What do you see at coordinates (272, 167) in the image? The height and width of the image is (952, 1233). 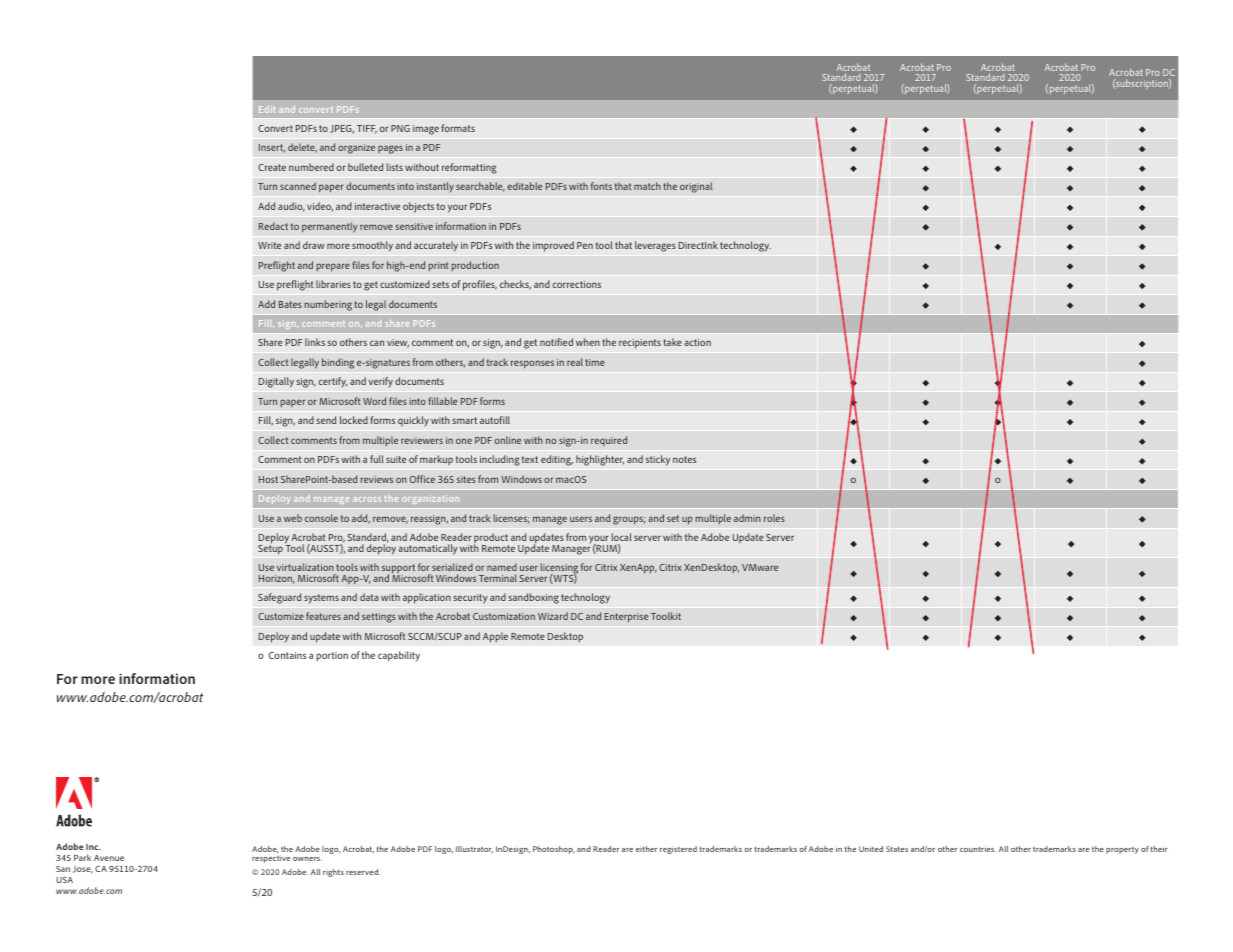 I see `Create` at bounding box center [272, 167].
